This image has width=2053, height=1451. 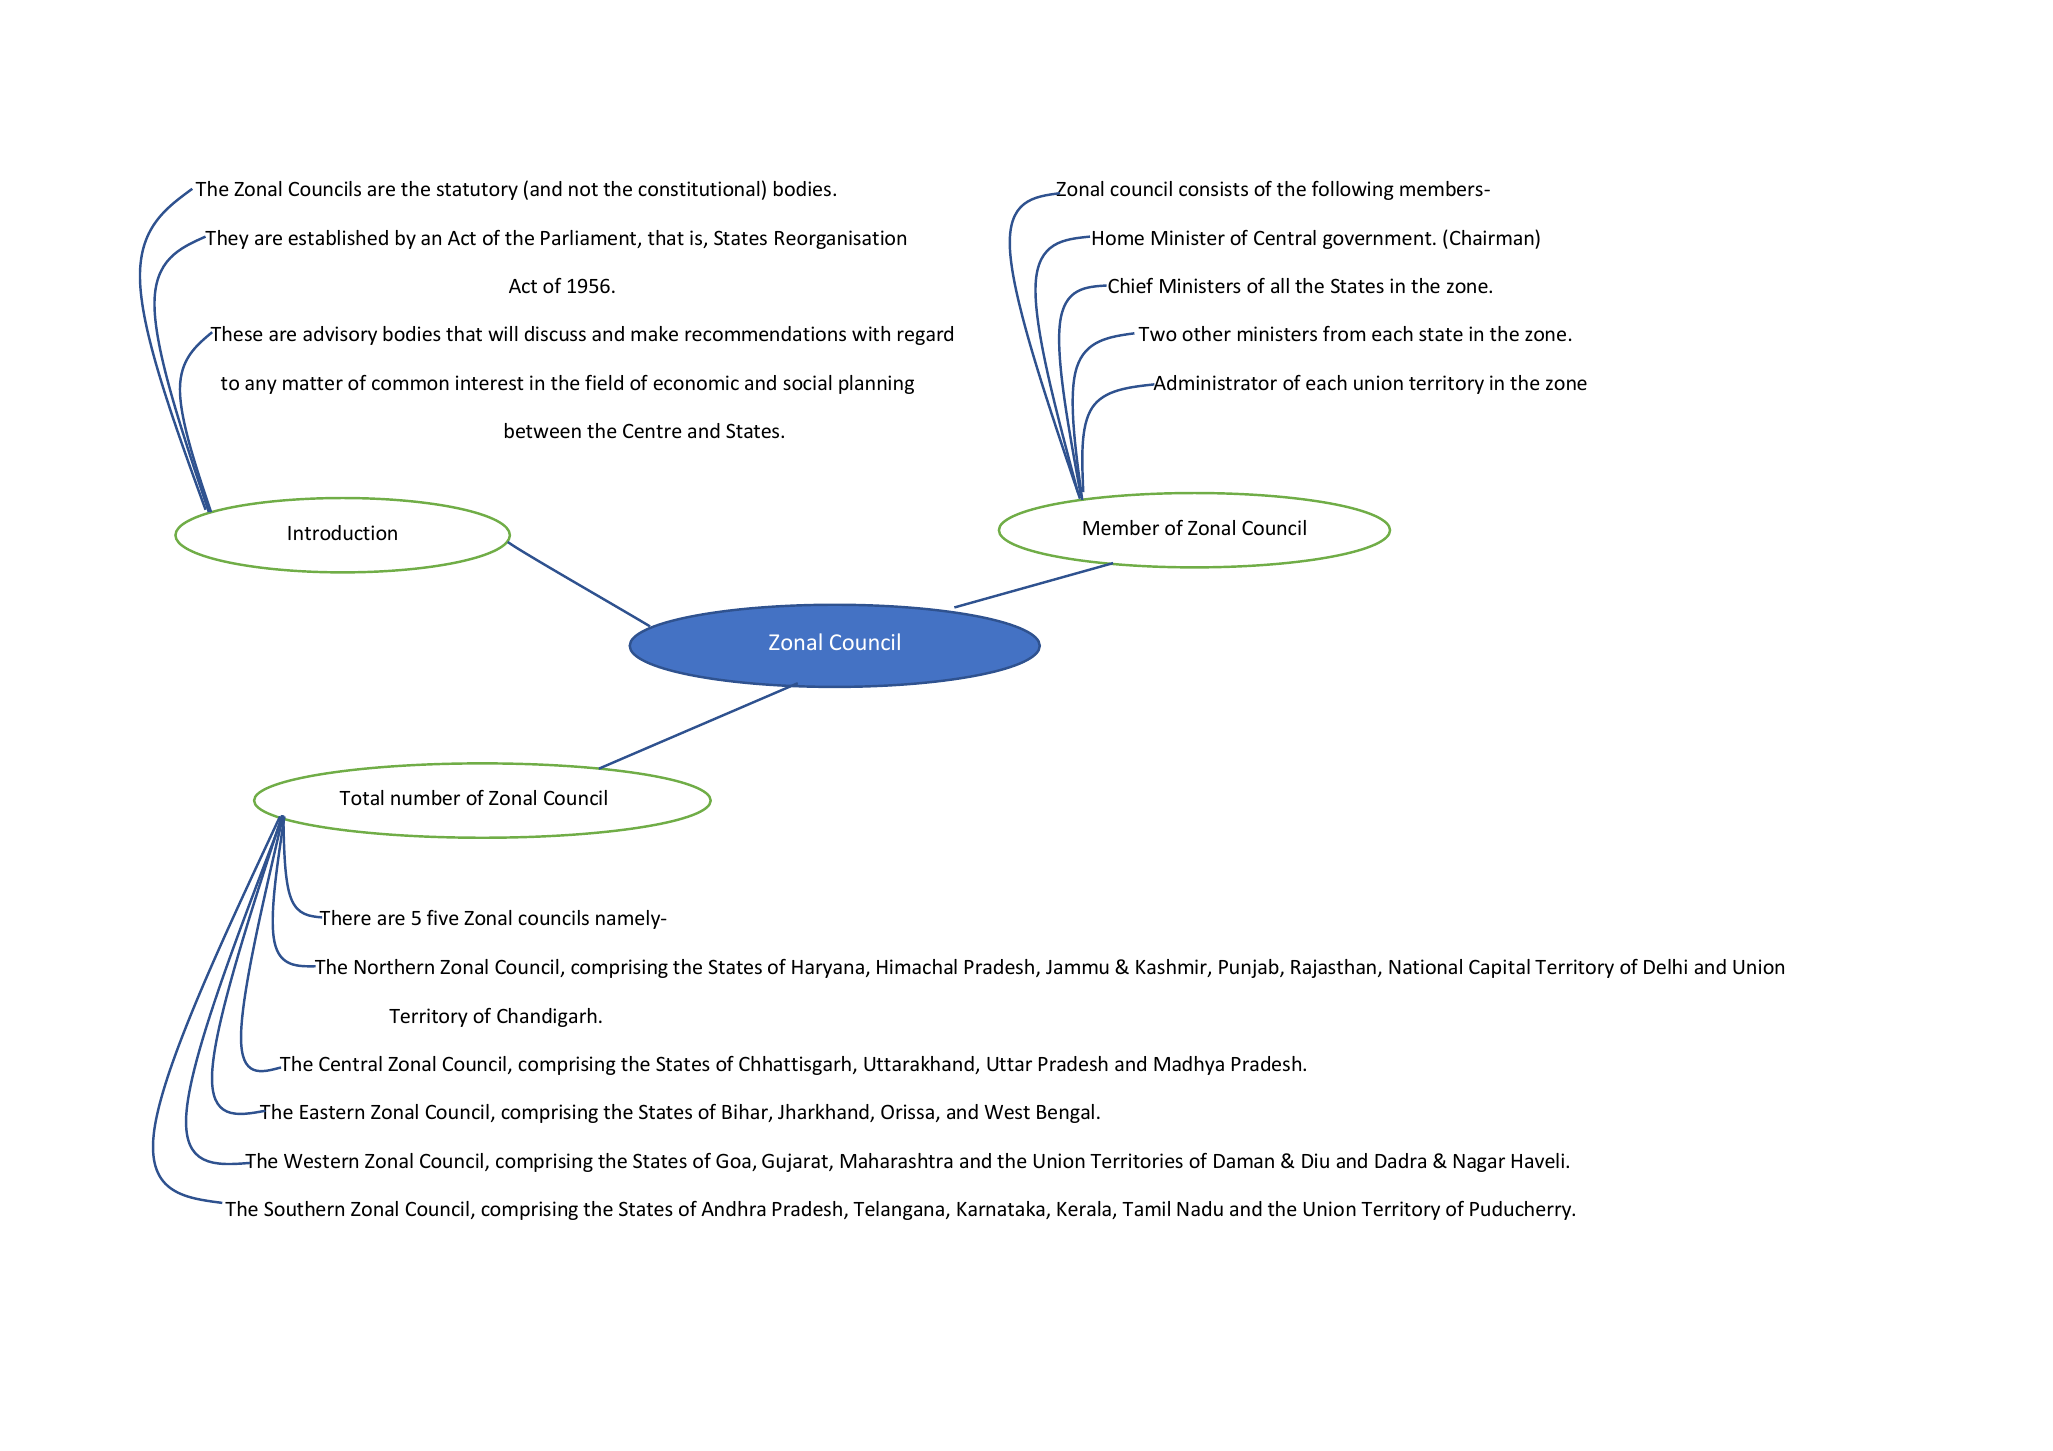 What do you see at coordinates (304, 1208) in the image?
I see `Southern` at bounding box center [304, 1208].
